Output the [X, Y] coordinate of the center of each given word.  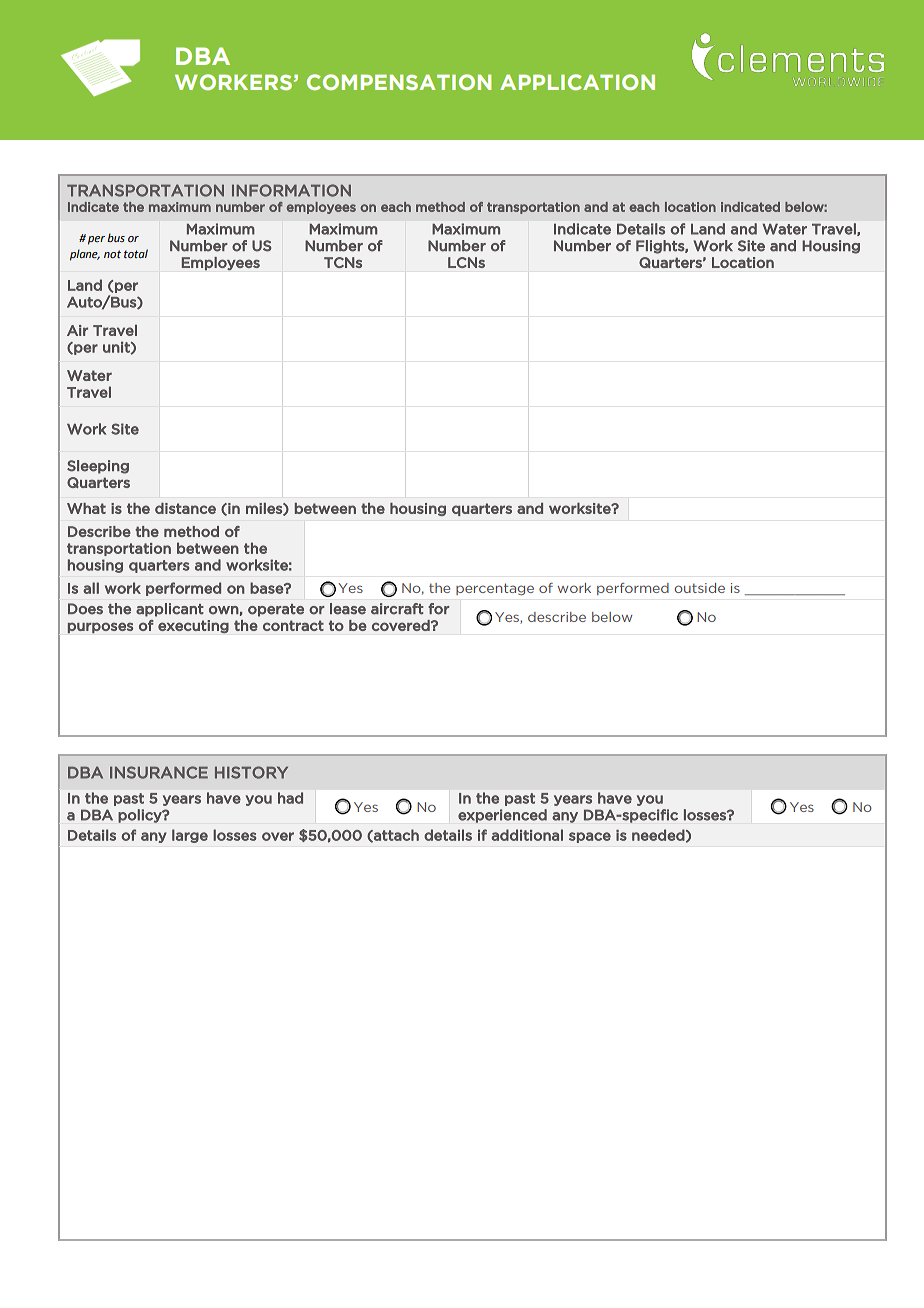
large [190, 836]
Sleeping [98, 467]
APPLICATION [577, 82]
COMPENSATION [399, 82]
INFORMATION [291, 190]
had [290, 798]
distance [185, 508]
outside [699, 588]
